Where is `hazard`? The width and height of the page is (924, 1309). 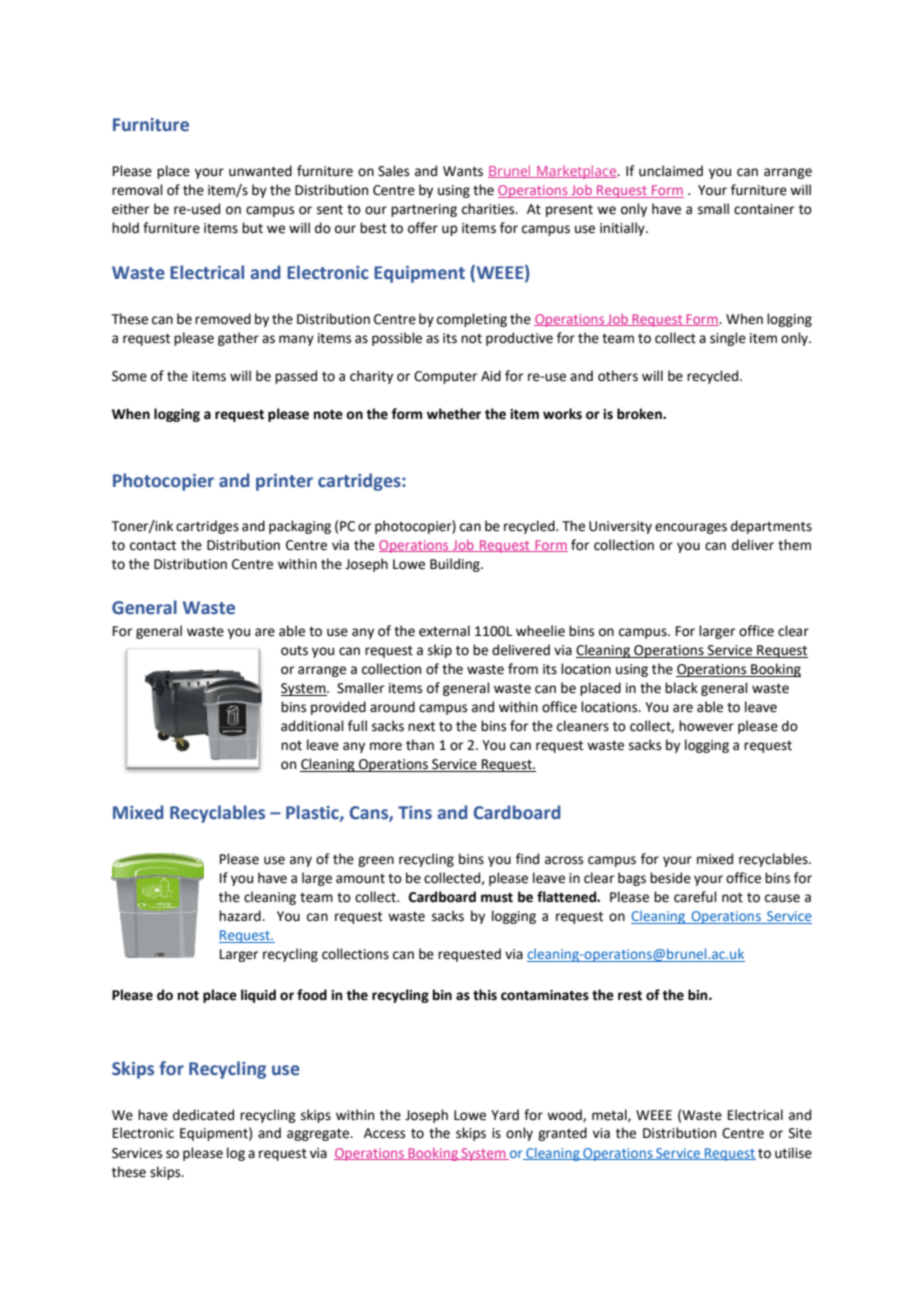 hazard is located at coordinates (241, 916).
